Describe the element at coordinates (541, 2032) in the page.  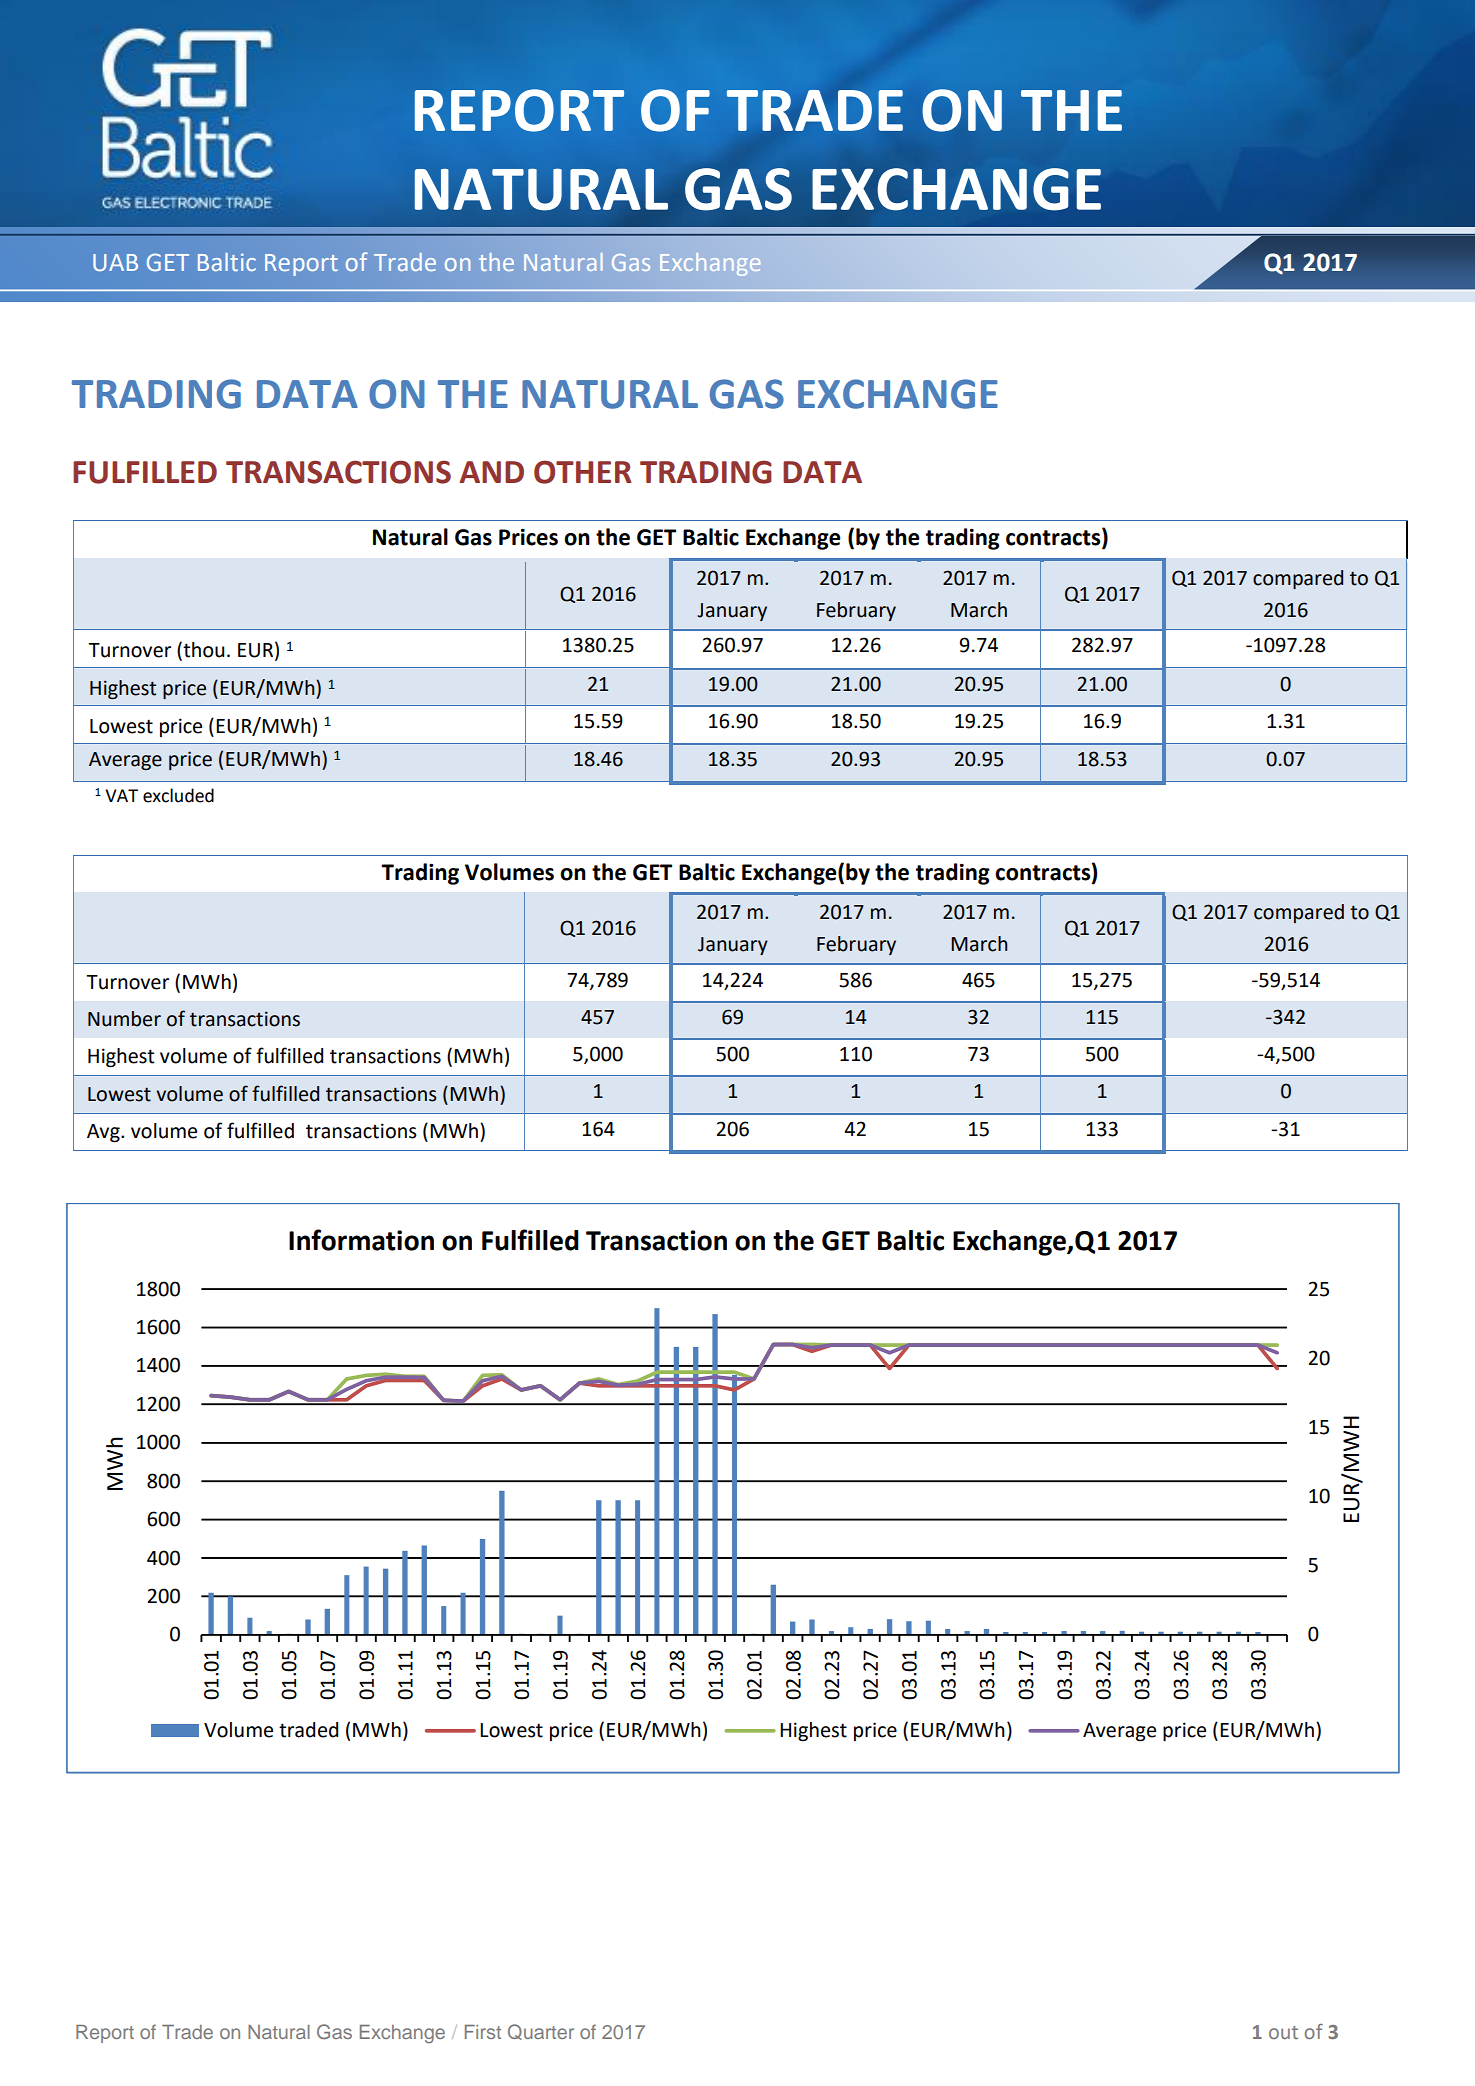
I see `Quarter` at that location.
